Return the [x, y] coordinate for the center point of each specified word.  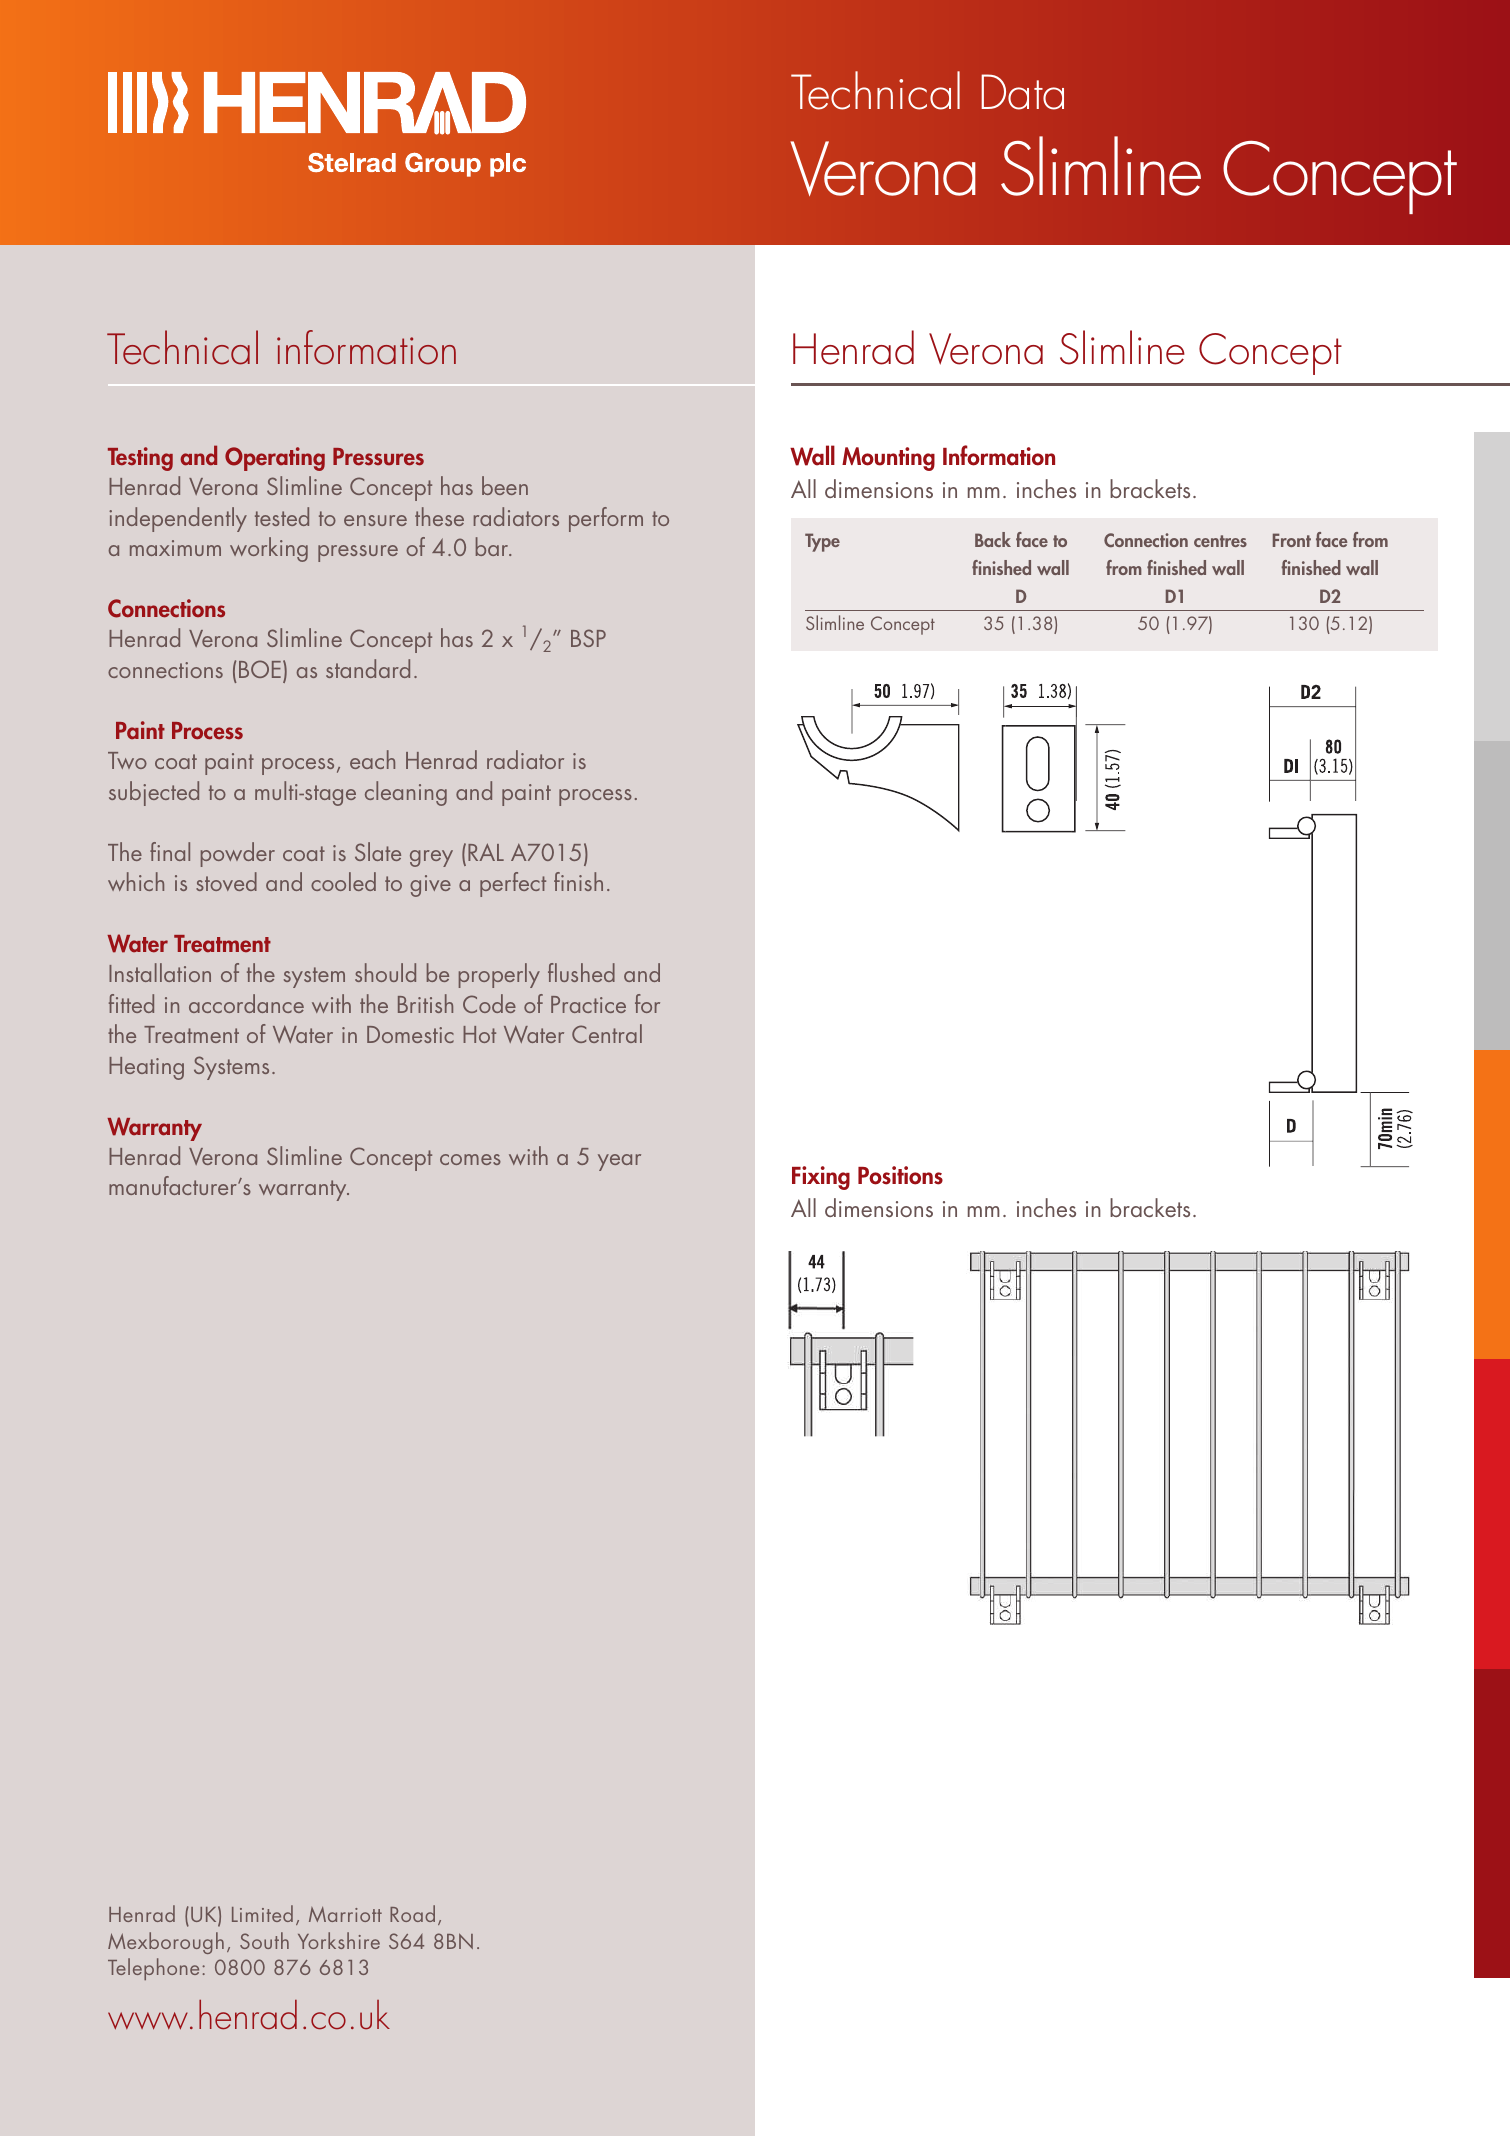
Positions [900, 1175]
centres [1220, 541]
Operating [275, 459]
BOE [260, 669]
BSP [588, 638]
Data [1022, 92]
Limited [262, 1913]
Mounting [888, 459]
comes [470, 1159]
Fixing [821, 1178]
